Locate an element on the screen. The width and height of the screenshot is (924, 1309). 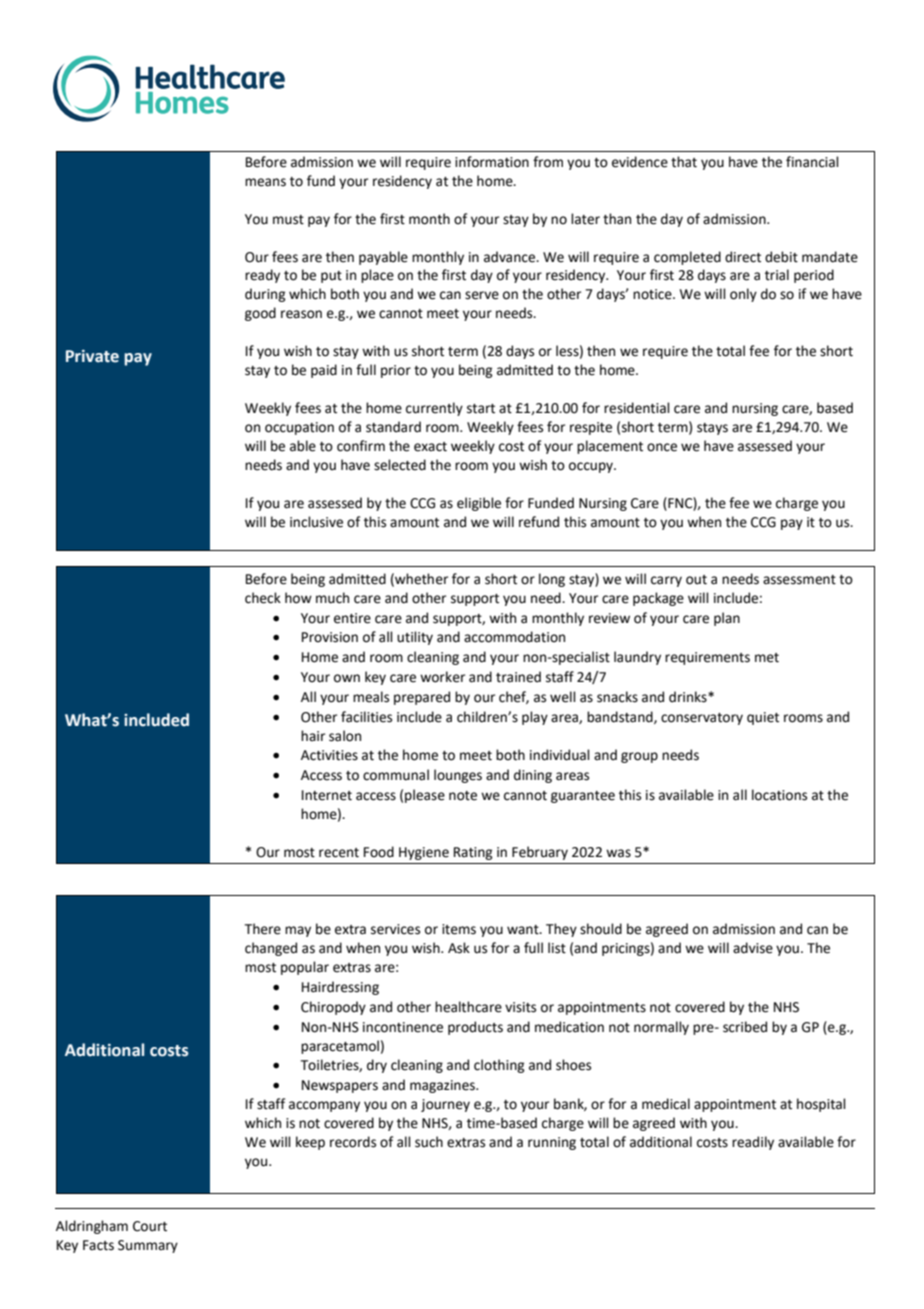
products is located at coordinates (475, 1028).
